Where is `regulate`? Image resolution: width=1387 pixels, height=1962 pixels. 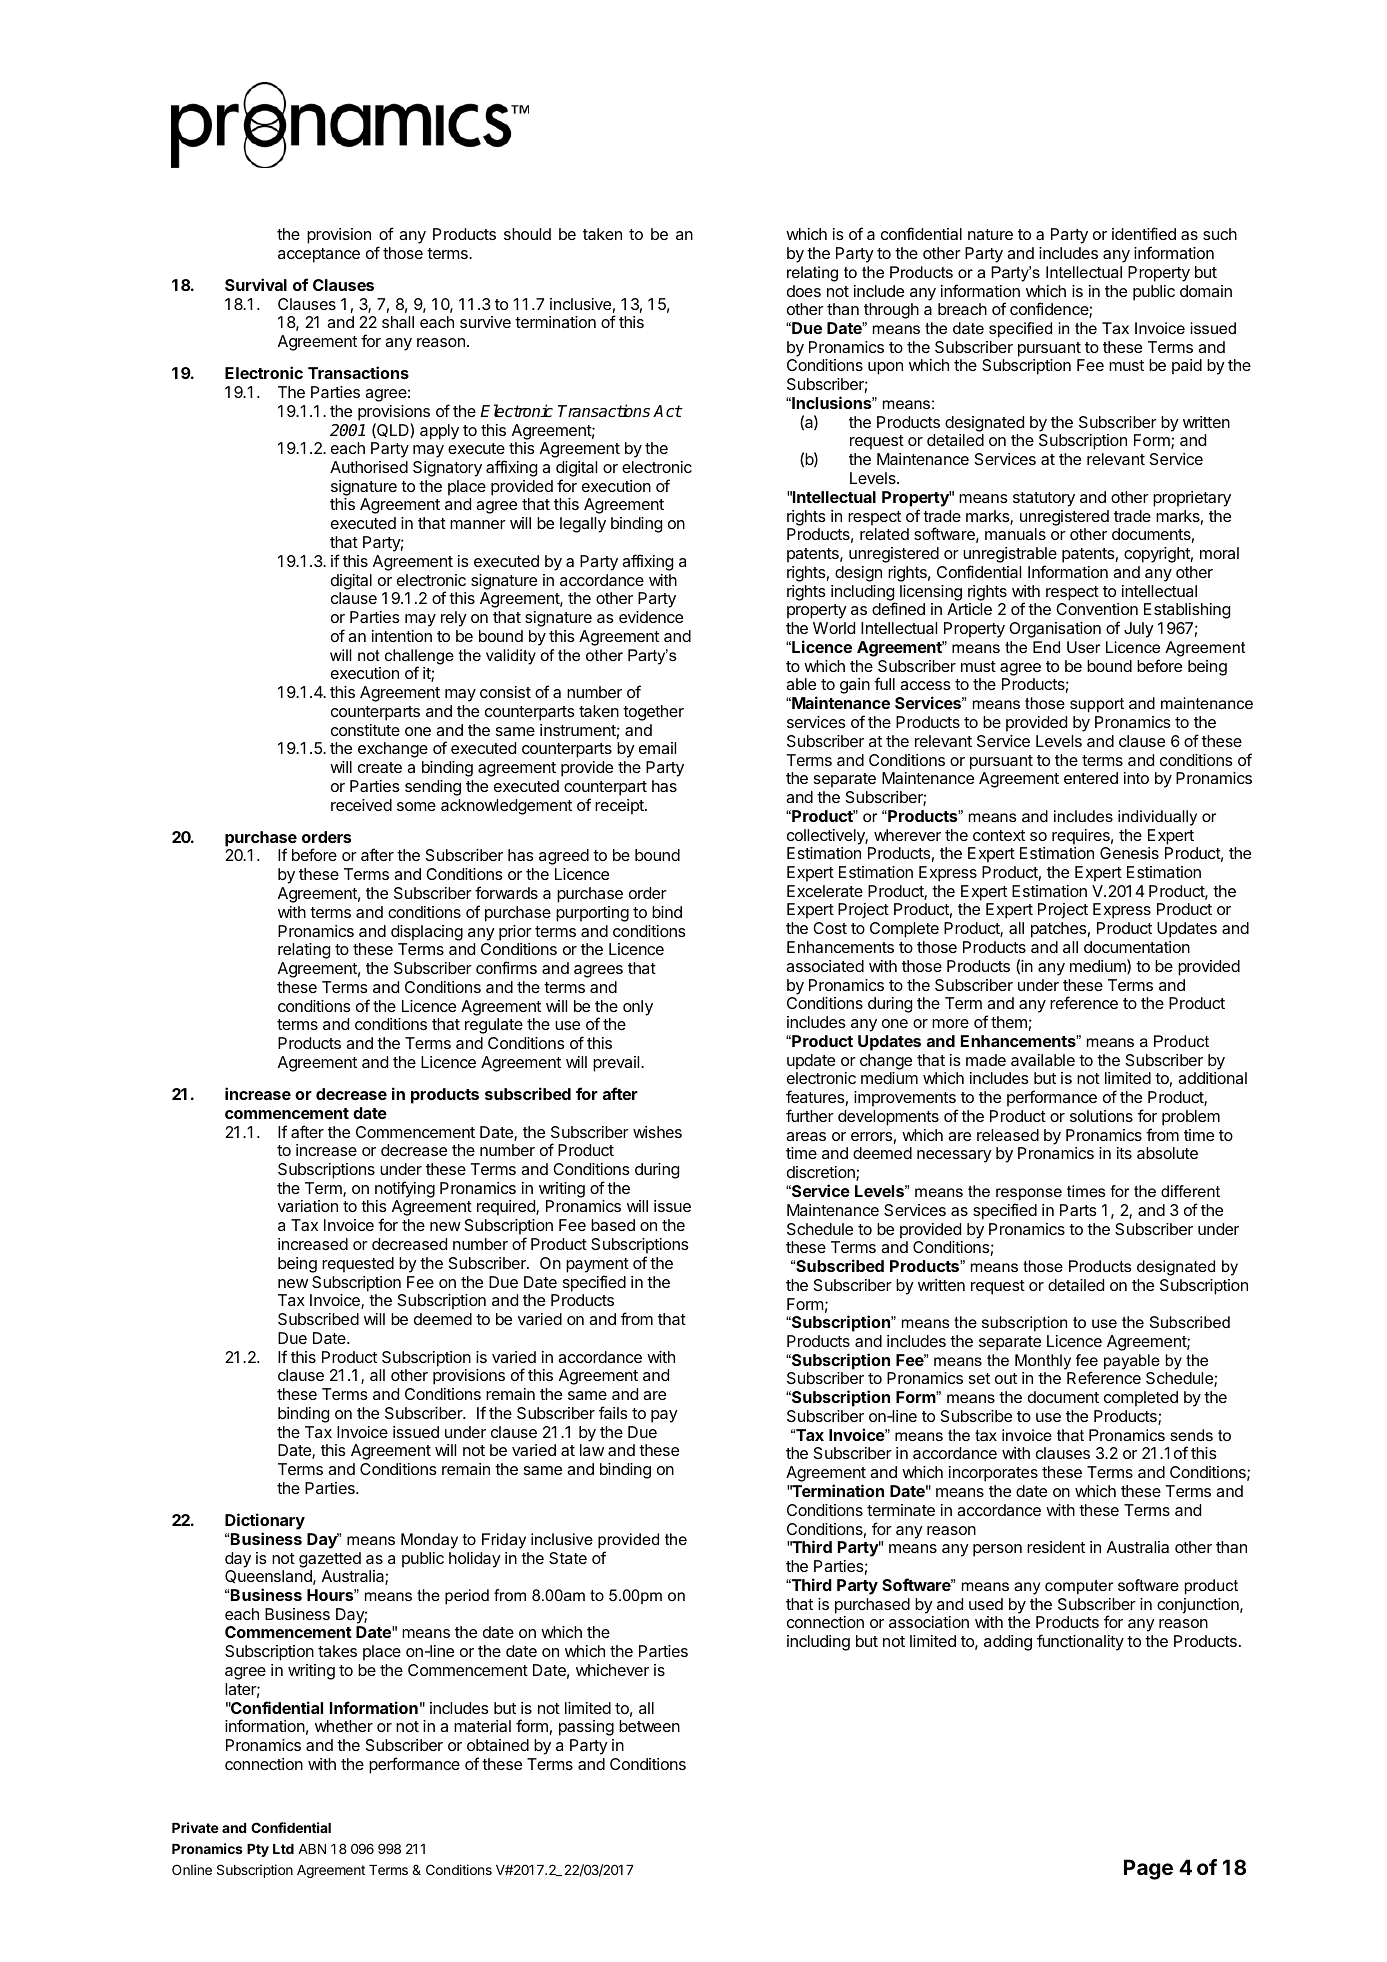
regulate is located at coordinates (494, 1026).
